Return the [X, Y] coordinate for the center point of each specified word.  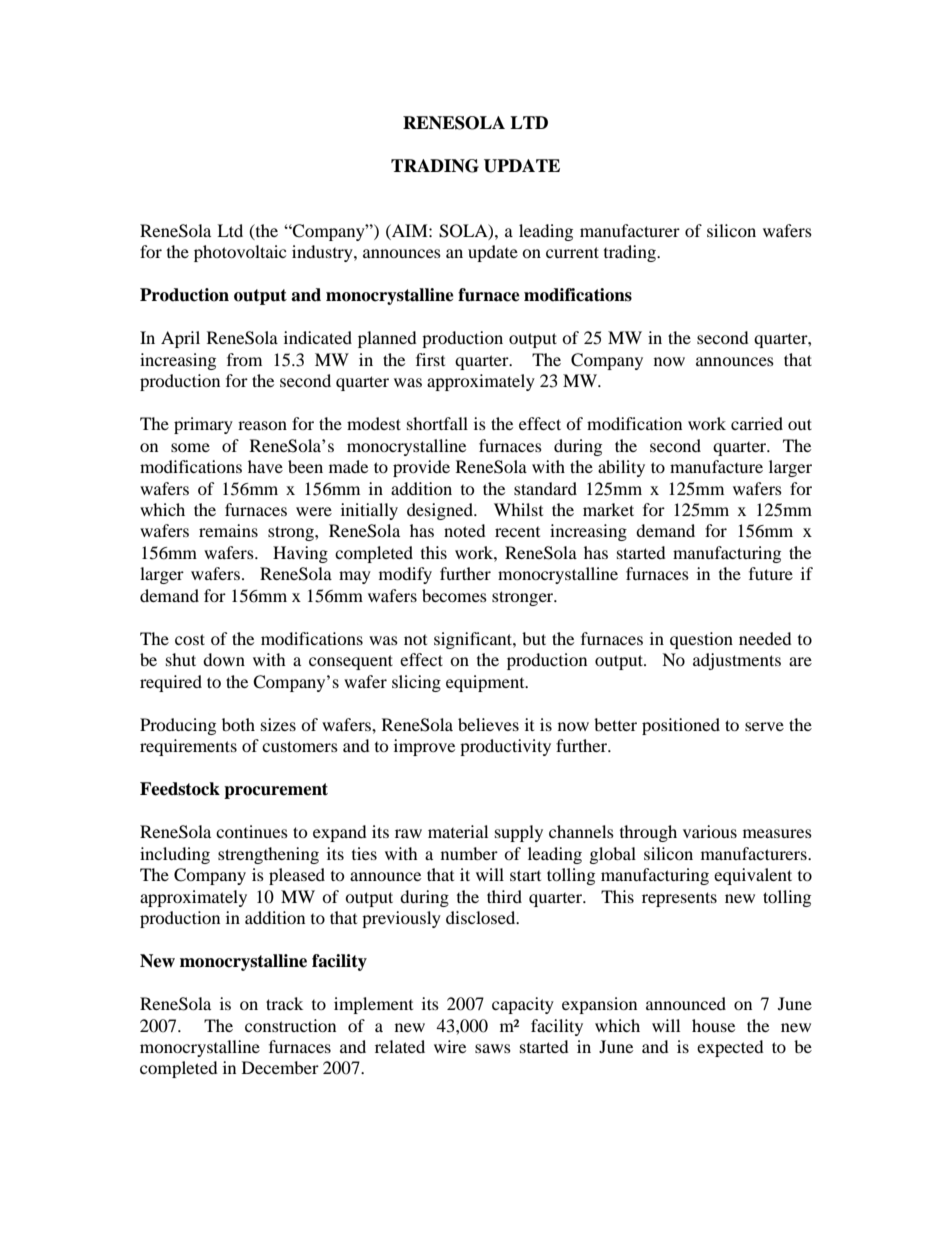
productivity [505, 747]
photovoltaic [240, 253]
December [280, 1067]
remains [228, 530]
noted [465, 530]
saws [493, 1048]
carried [757, 423]
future [771, 573]
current [572, 252]
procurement [276, 791]
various [710, 831]
